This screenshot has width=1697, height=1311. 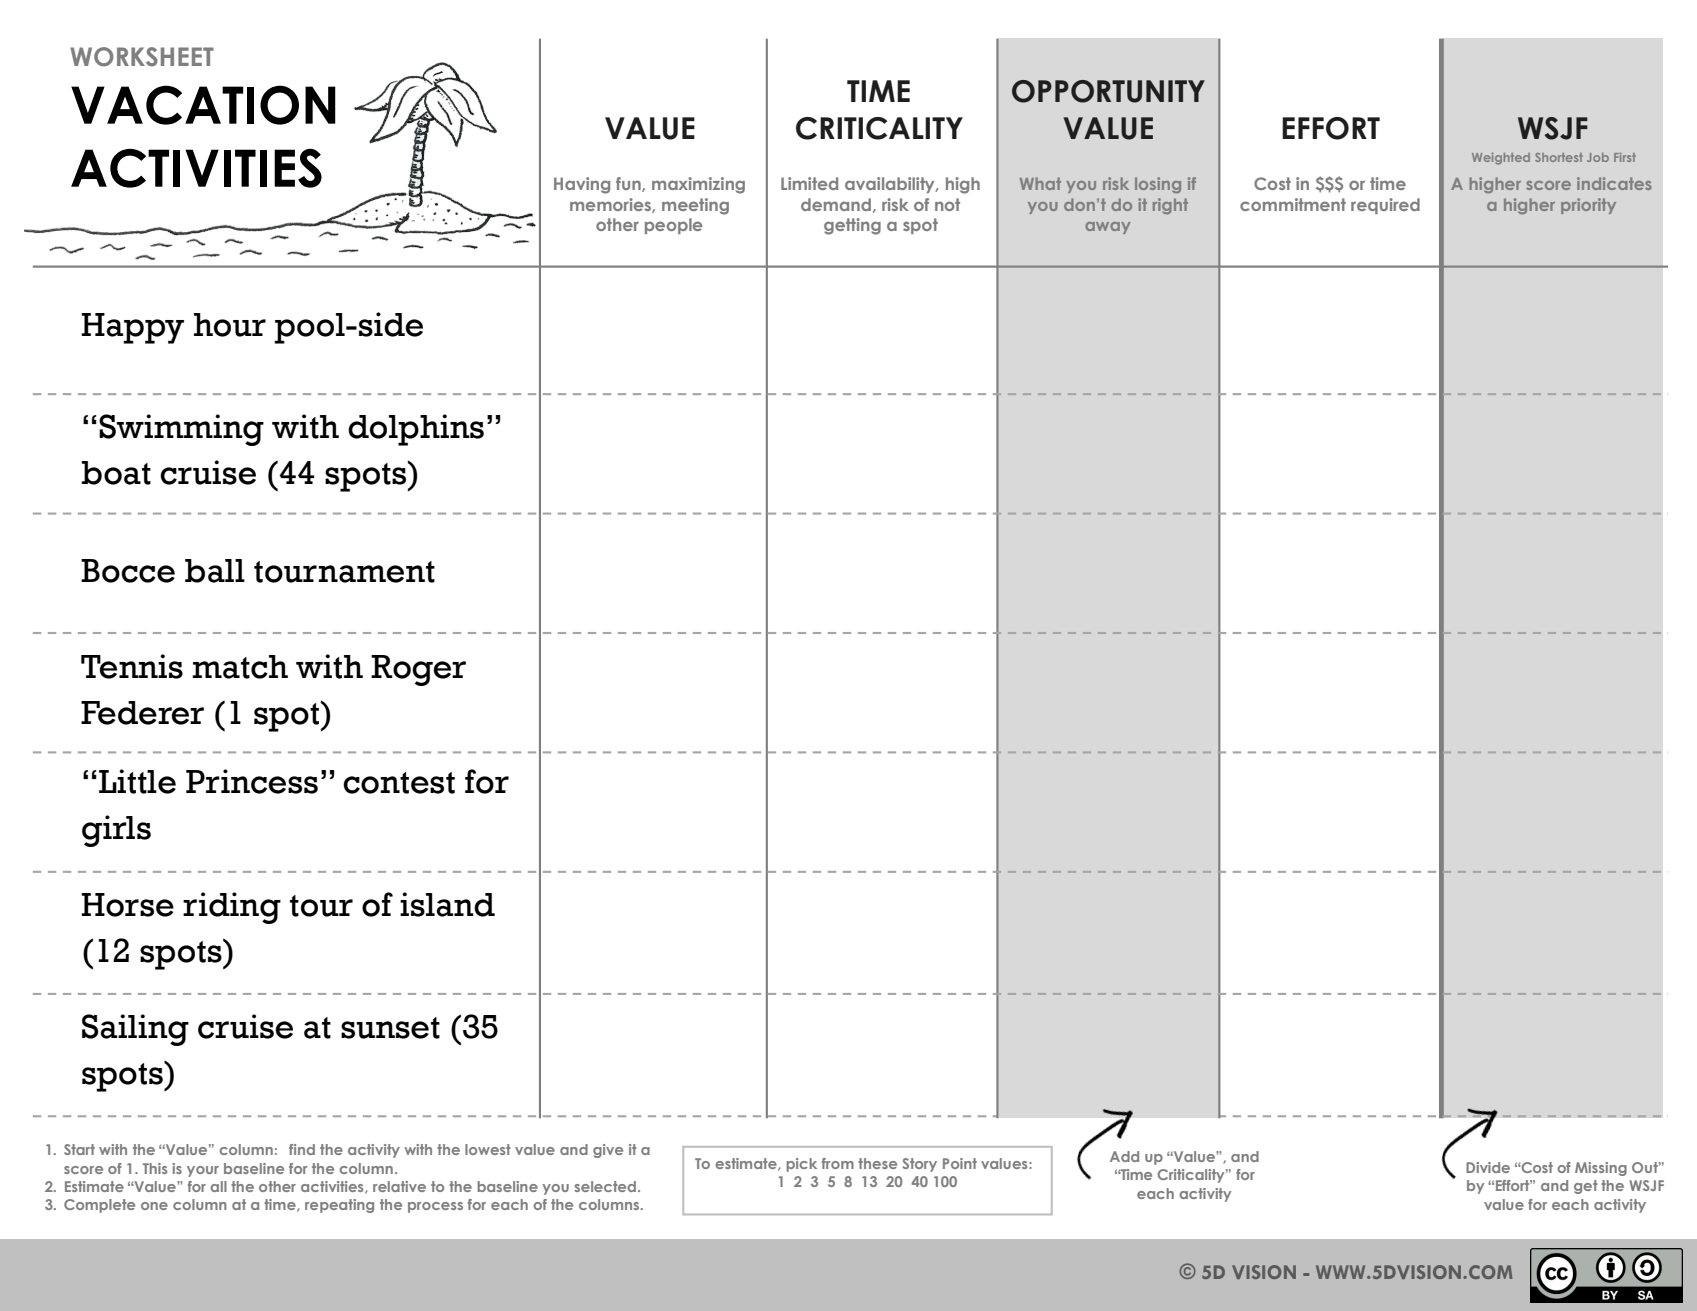 What do you see at coordinates (203, 105) in the screenshot?
I see `VACATION` at bounding box center [203, 105].
